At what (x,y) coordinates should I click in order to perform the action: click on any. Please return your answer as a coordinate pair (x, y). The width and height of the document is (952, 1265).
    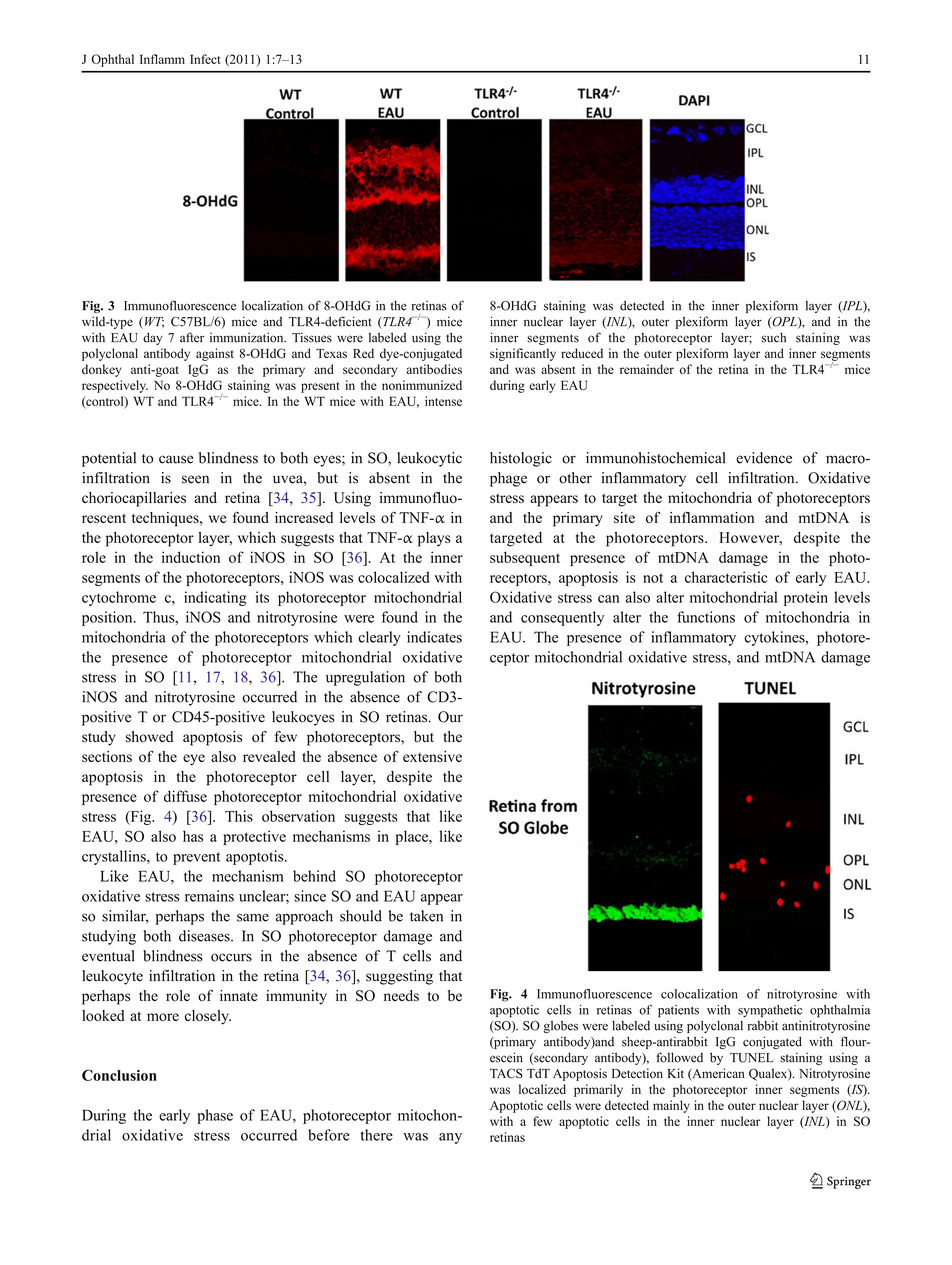
    Looking at the image, I should click on (450, 1138).
